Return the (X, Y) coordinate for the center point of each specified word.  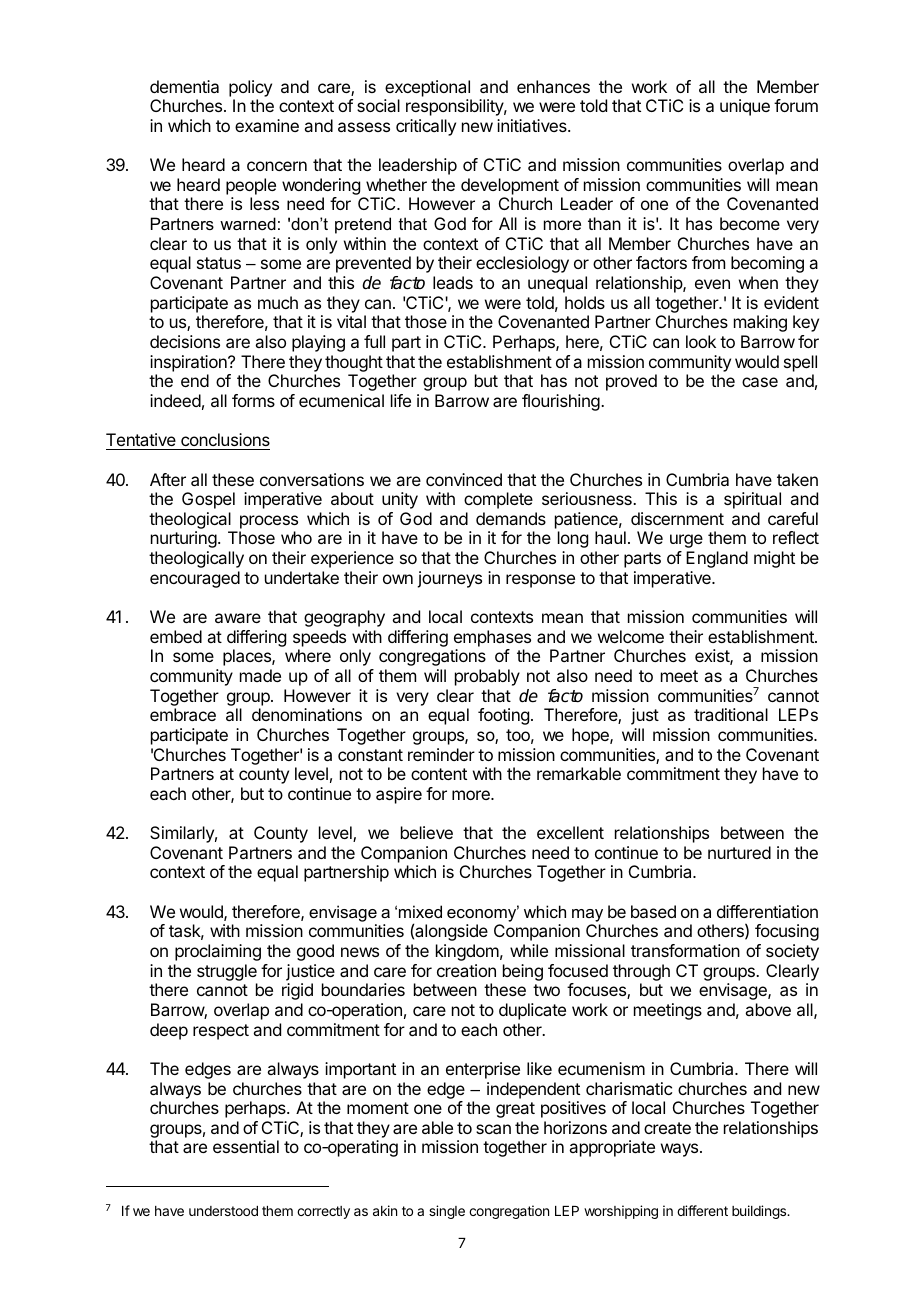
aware (238, 618)
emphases (492, 638)
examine (267, 125)
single (447, 1212)
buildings (760, 1212)
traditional (731, 714)
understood (223, 1211)
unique (745, 107)
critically (426, 127)
